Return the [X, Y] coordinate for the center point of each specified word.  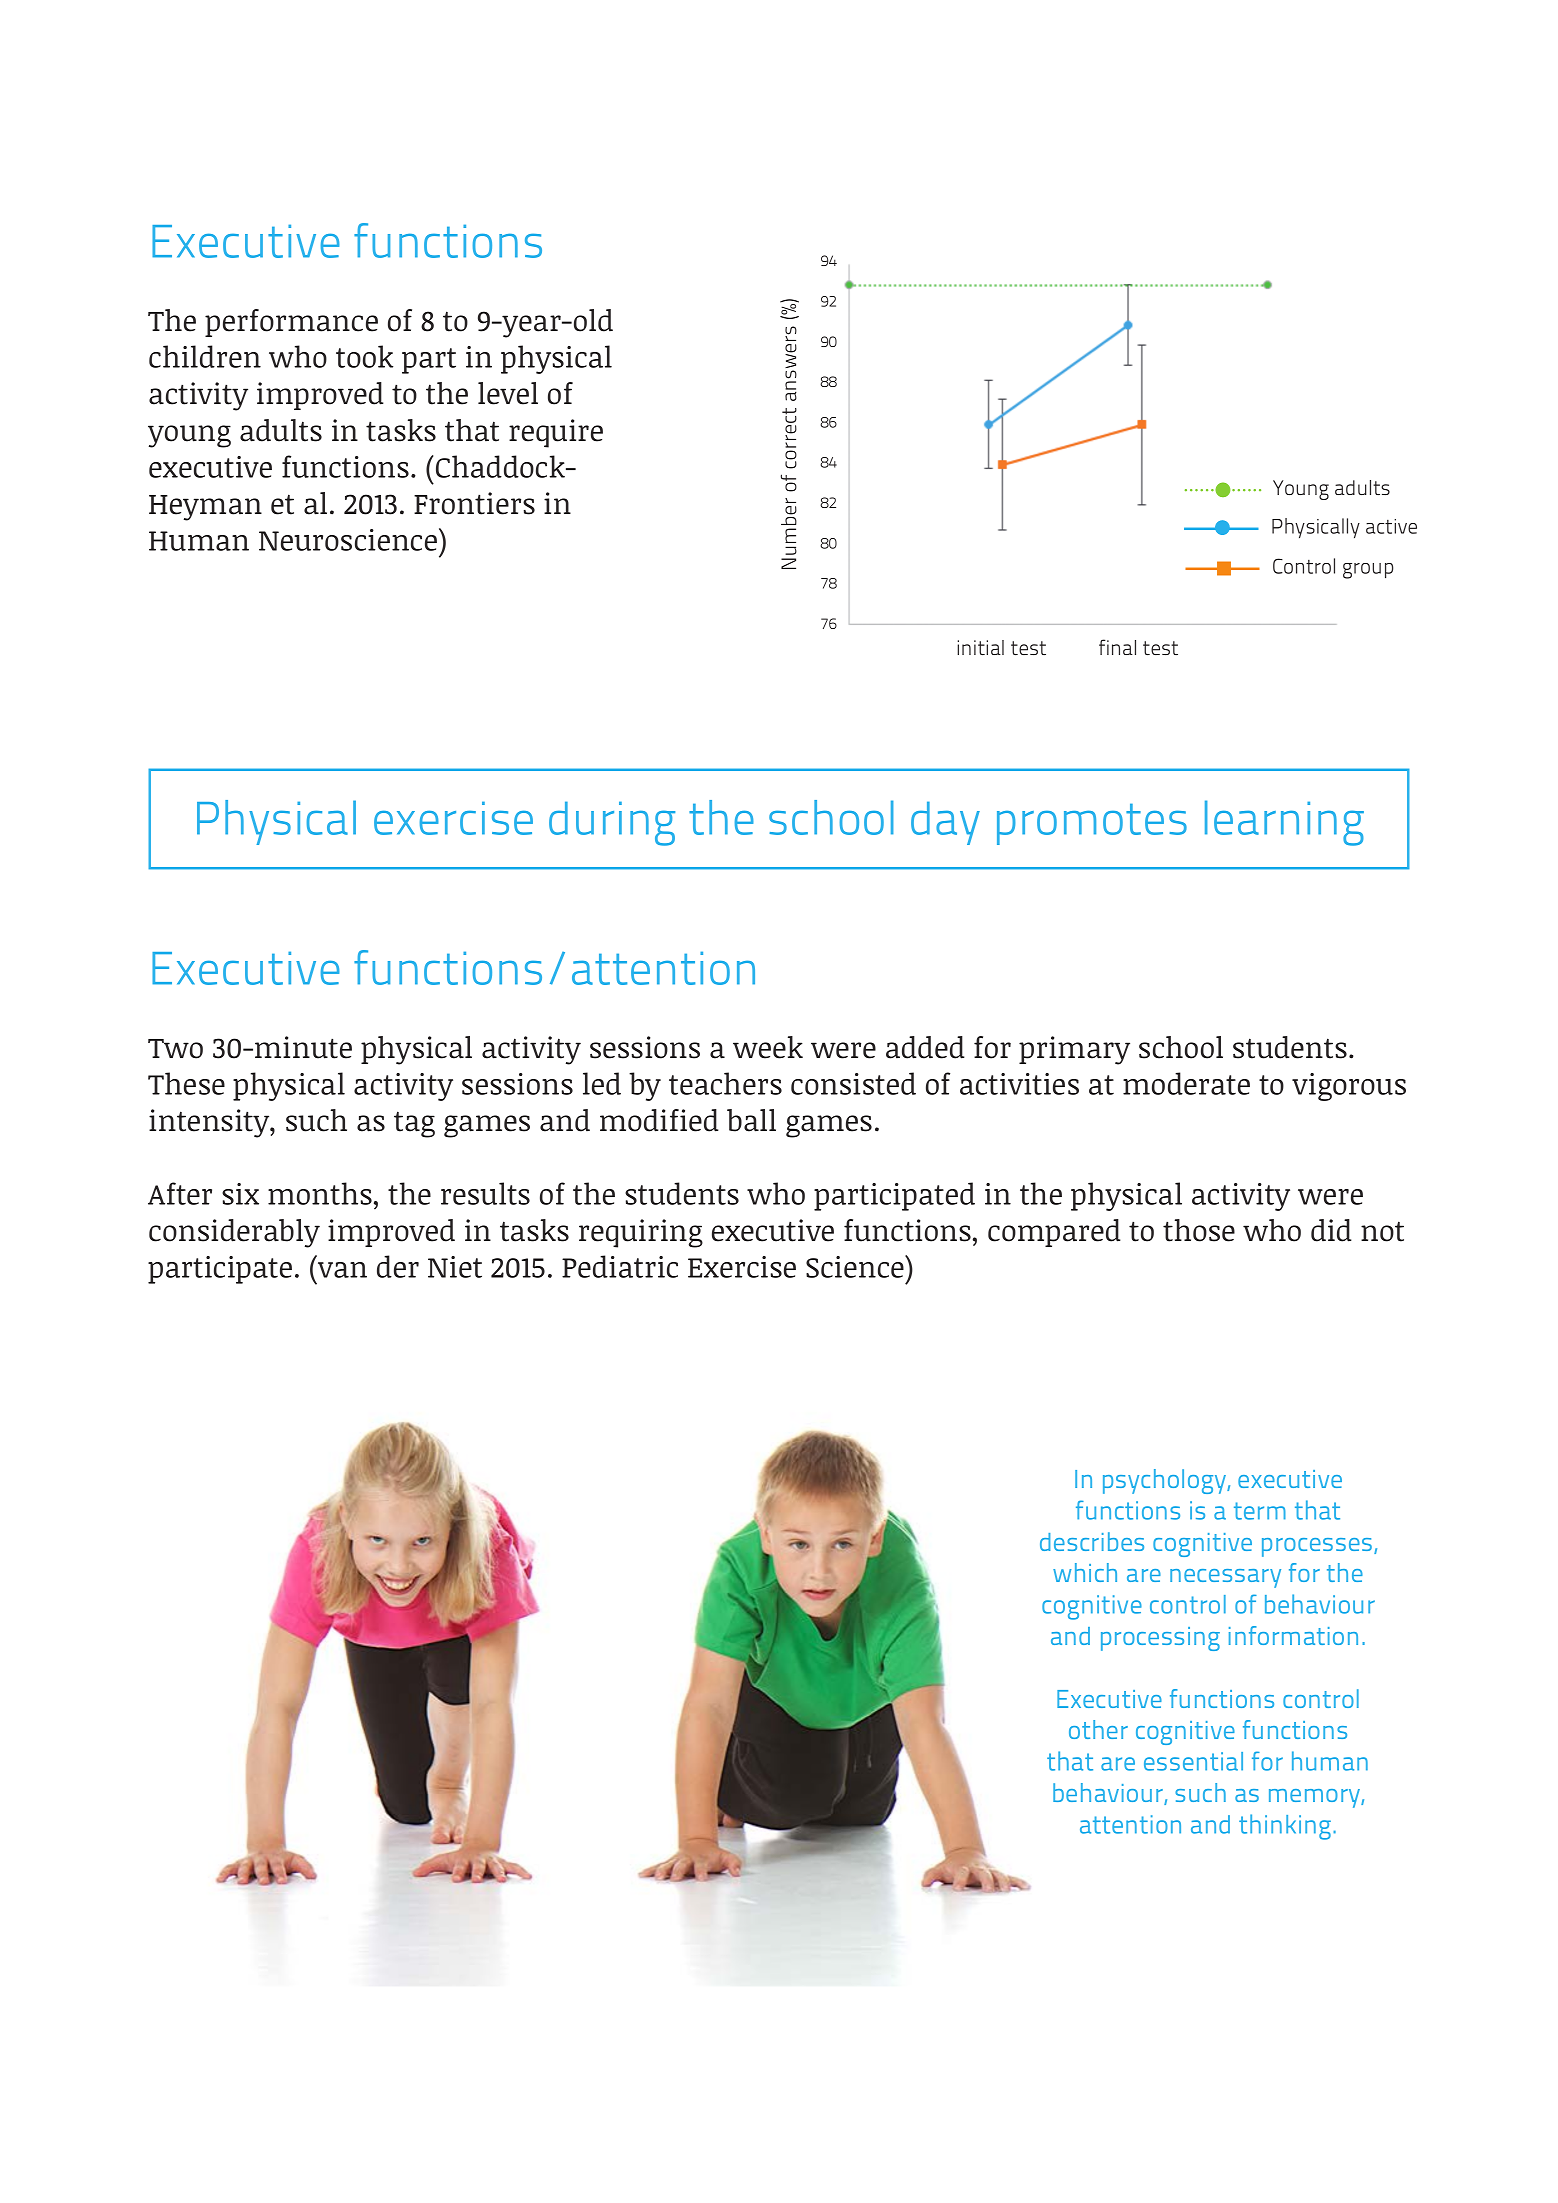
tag [414, 1124]
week [768, 1047]
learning [1284, 823]
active [1391, 526]
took [364, 356]
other [1098, 1729]
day [945, 823]
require [556, 433]
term [1260, 1511]
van [342, 1270]
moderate [1186, 1083]
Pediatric [620, 1266]
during [612, 823]
